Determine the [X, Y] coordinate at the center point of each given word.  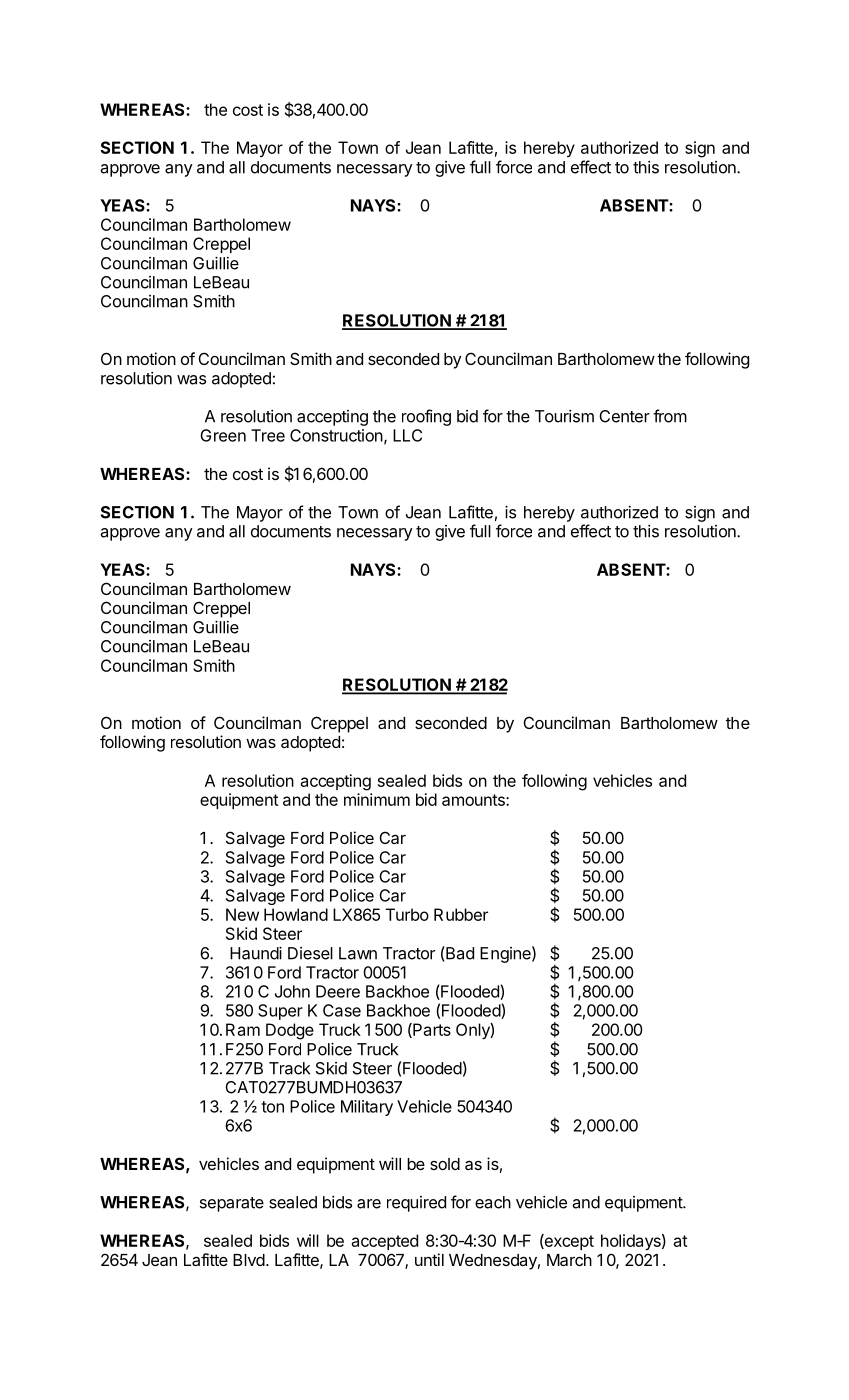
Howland [296, 914]
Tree [268, 435]
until [429, 1259]
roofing [426, 417]
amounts [474, 800]
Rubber [461, 914]
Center [624, 416]
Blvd [249, 1260]
